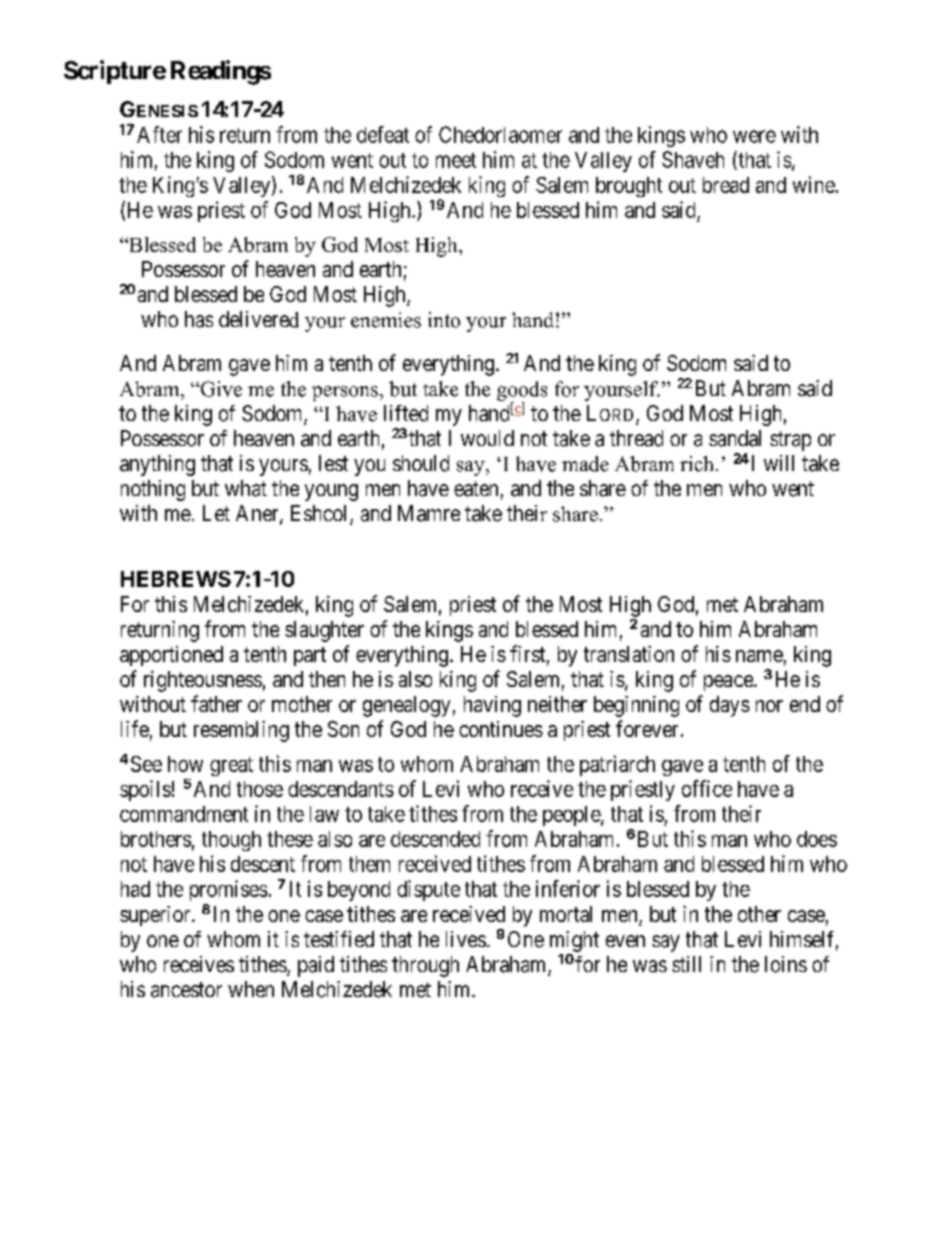 This document has width=952, height=1233. I want to click on ancestor, so click(186, 990).
